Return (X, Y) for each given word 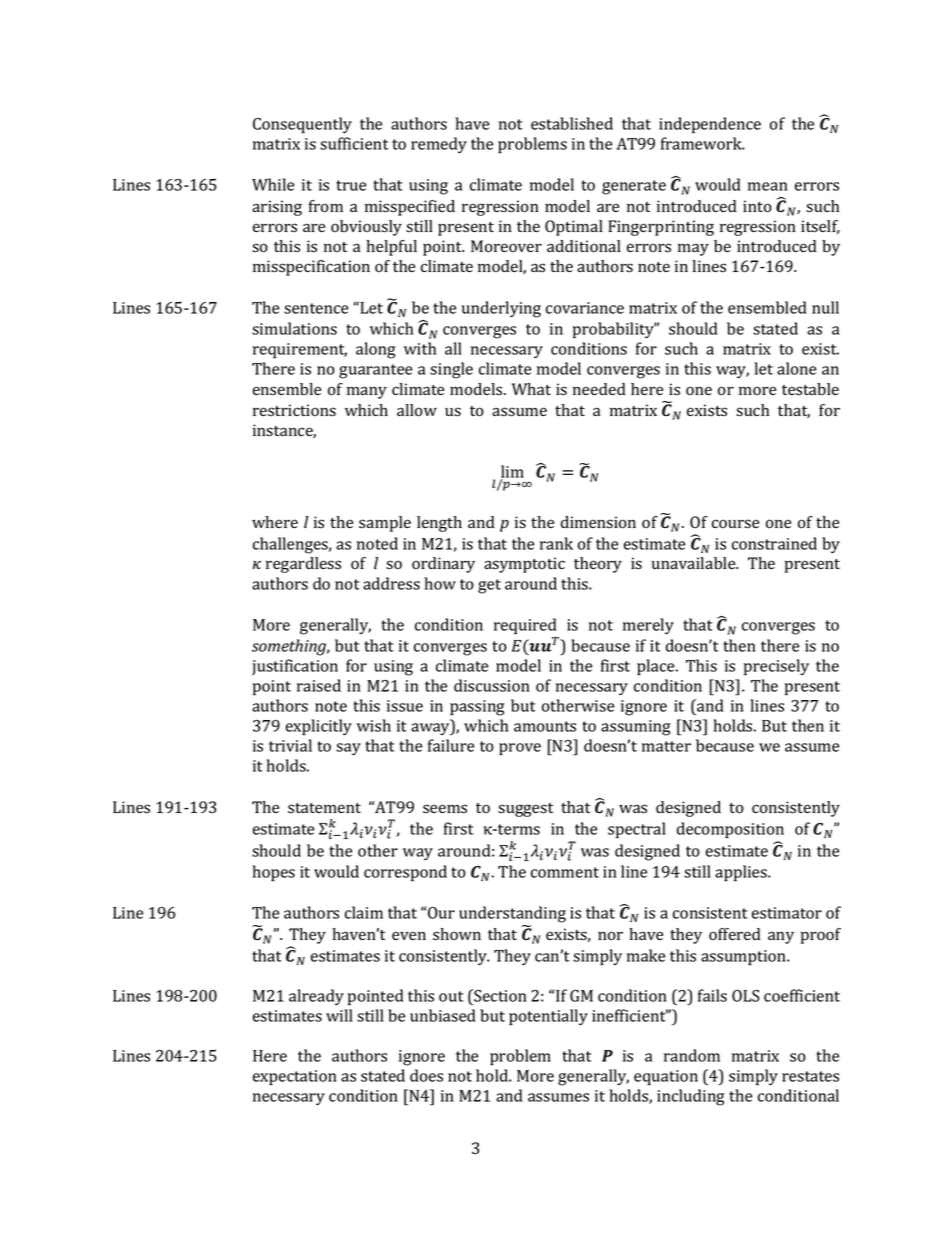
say (348, 749)
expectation (295, 1077)
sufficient (354, 143)
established (572, 123)
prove (520, 749)
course (735, 524)
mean (768, 186)
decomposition (730, 830)
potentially (548, 1017)
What (531, 389)
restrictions (294, 410)
